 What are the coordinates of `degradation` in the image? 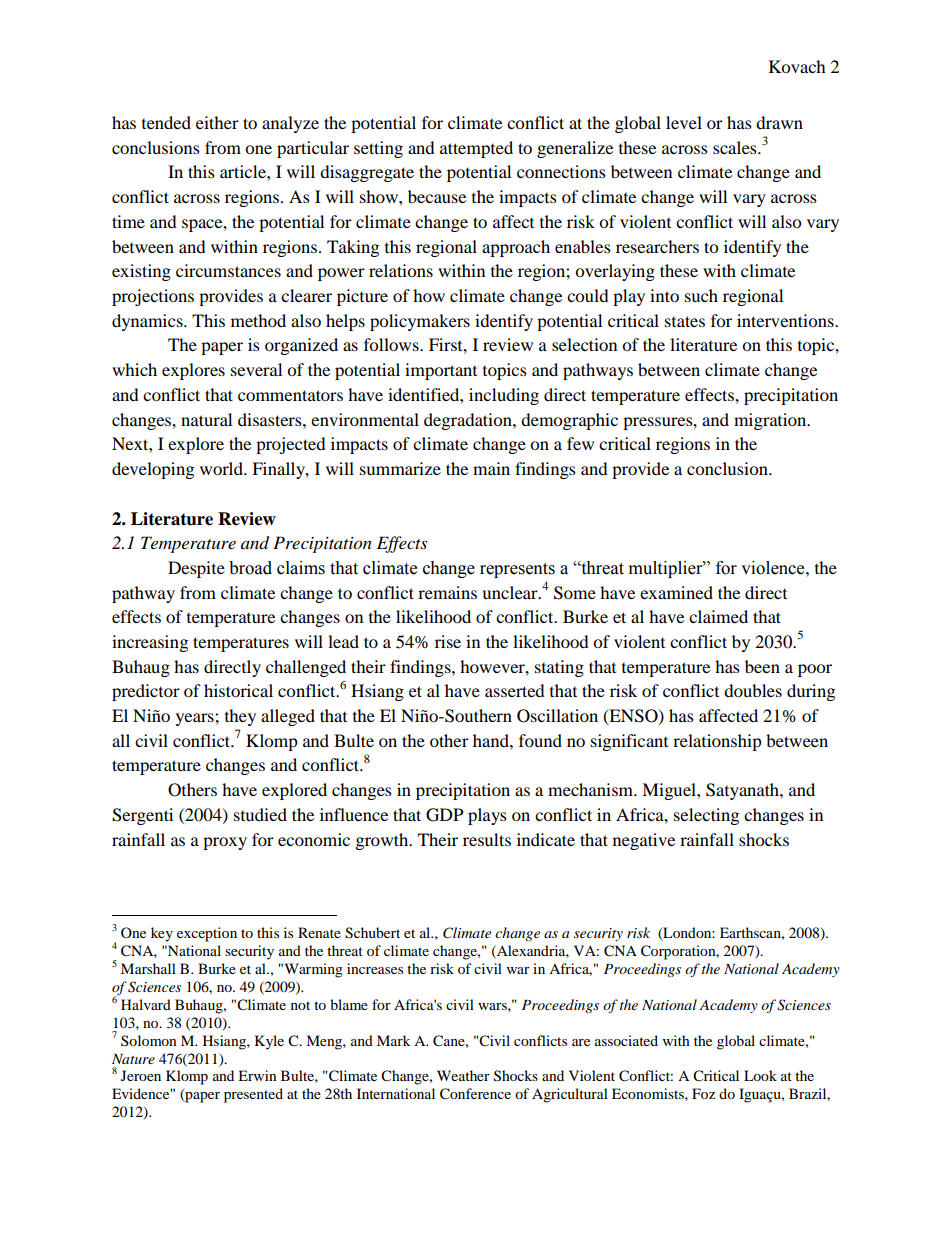 It's located at (469, 421).
